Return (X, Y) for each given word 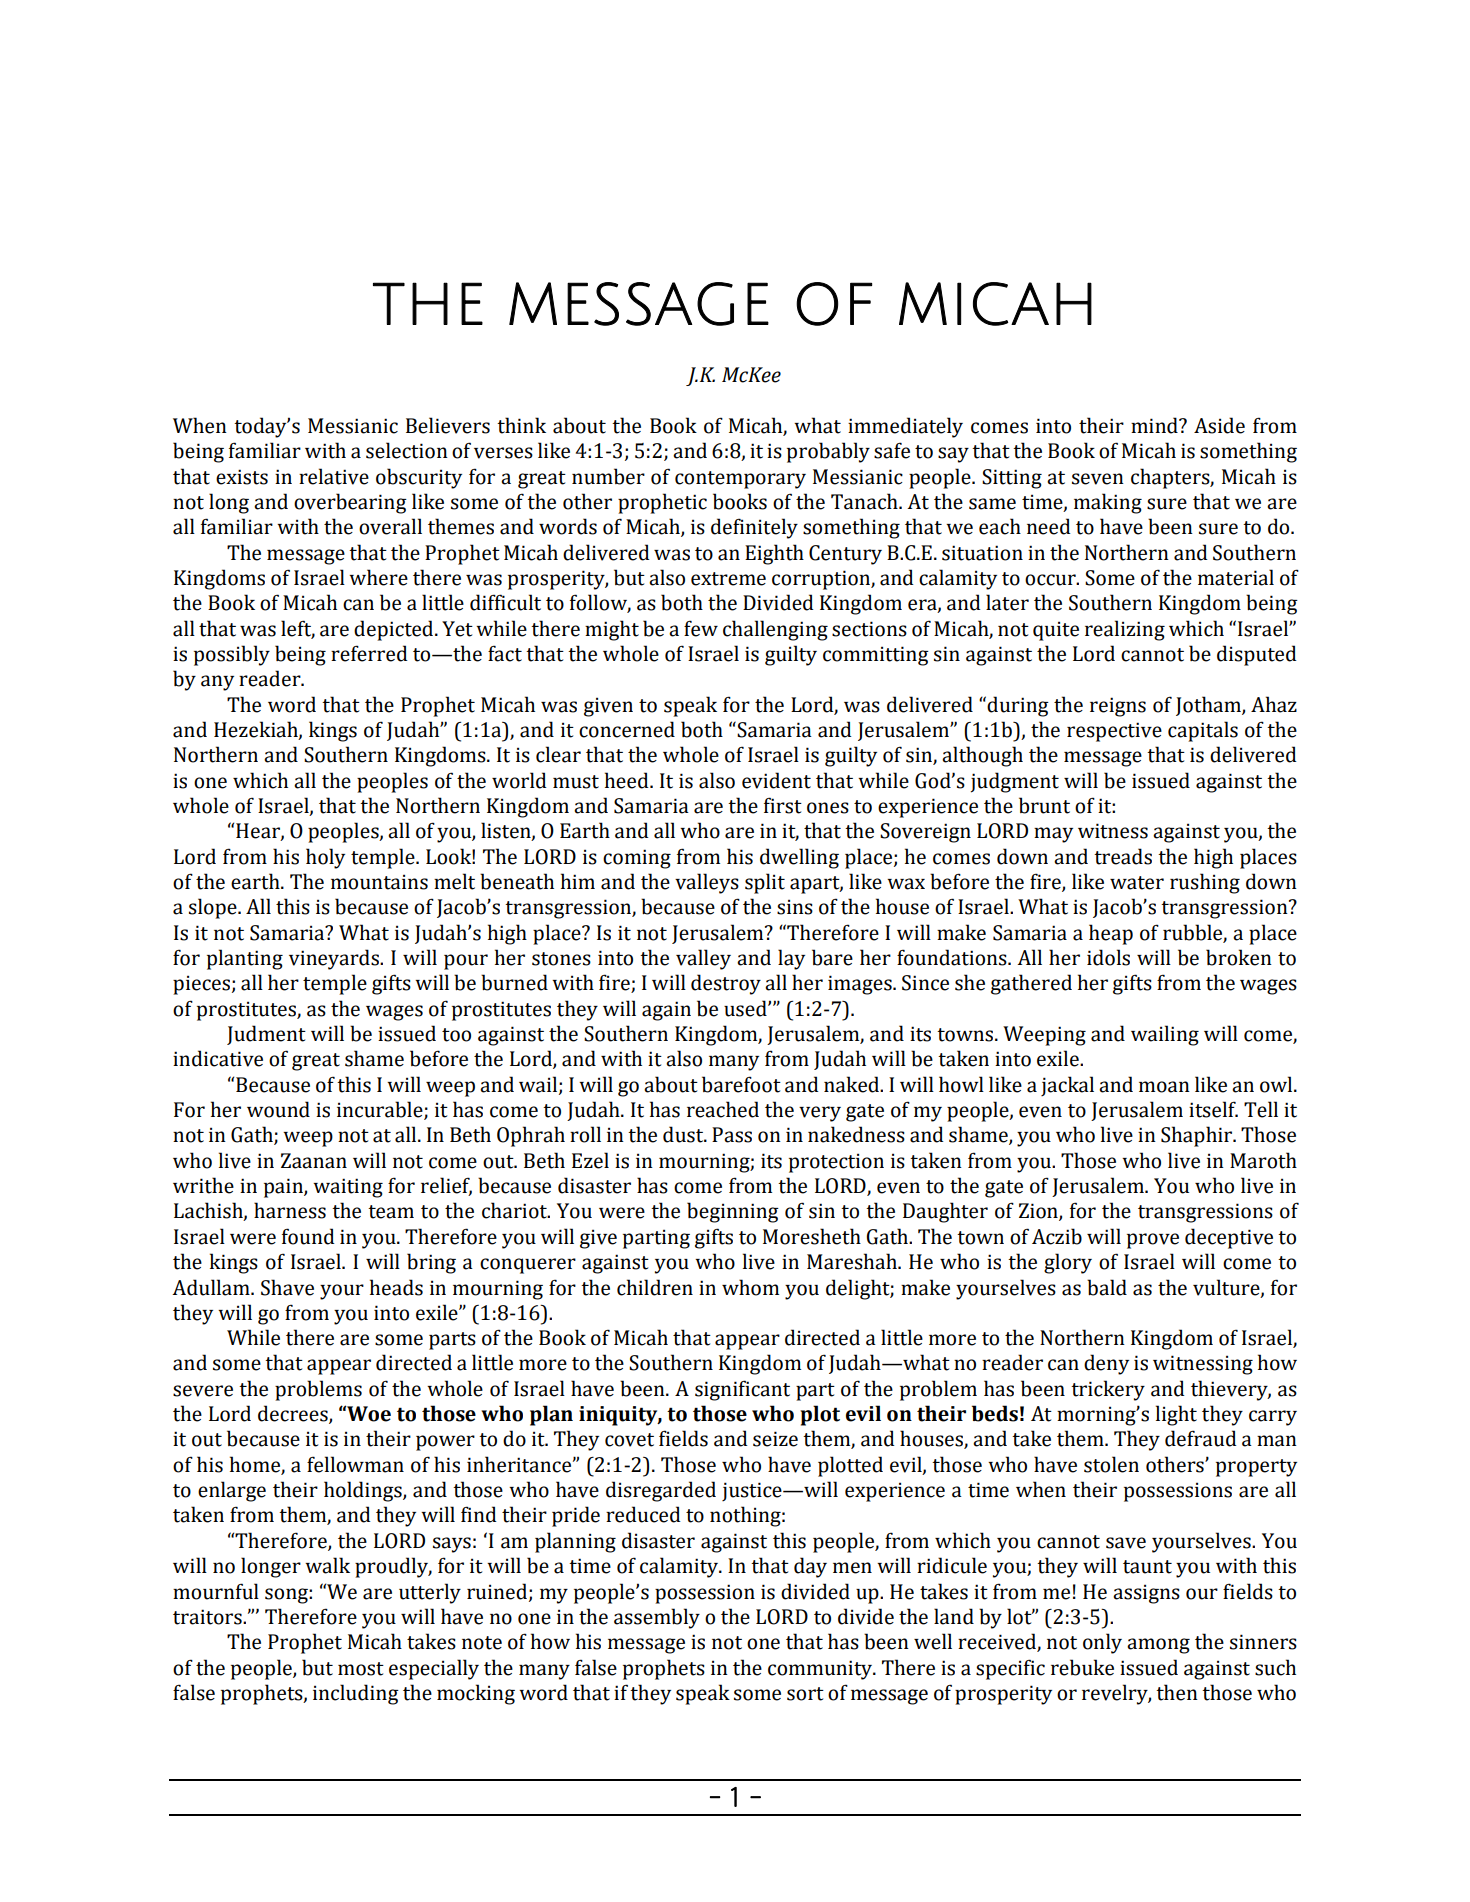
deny (1106, 1364)
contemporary (740, 480)
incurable (381, 1110)
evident (776, 780)
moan (1164, 1087)
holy (325, 858)
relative (334, 476)
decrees (294, 1414)
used (746, 1008)
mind (1155, 425)
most (361, 1669)
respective (1114, 732)
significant (742, 1390)
